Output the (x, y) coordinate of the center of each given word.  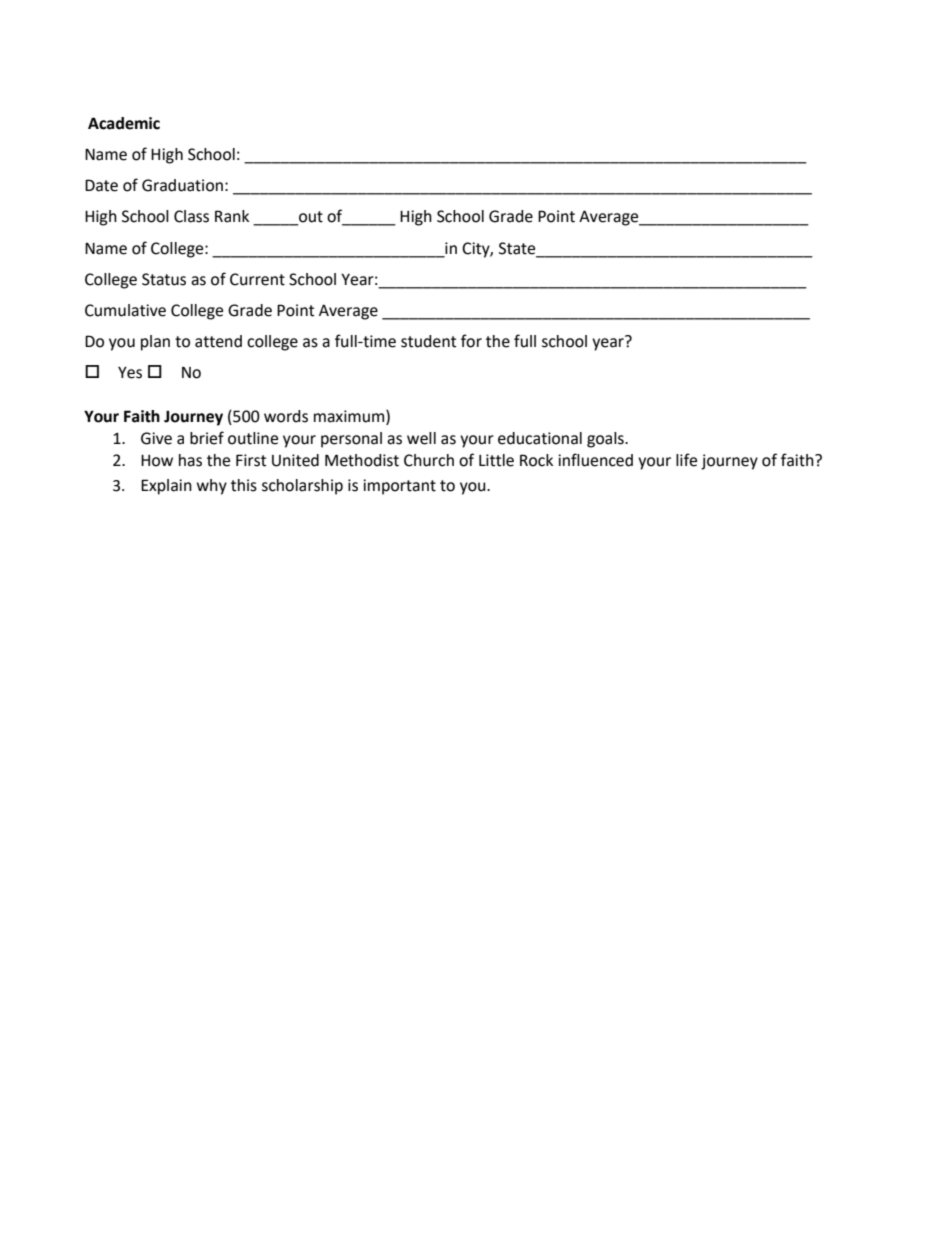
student (428, 341)
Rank (232, 216)
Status (164, 279)
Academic (124, 123)
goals (606, 440)
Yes (130, 373)
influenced (595, 460)
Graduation (182, 185)
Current (257, 279)
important (399, 487)
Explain (166, 487)
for (471, 341)
